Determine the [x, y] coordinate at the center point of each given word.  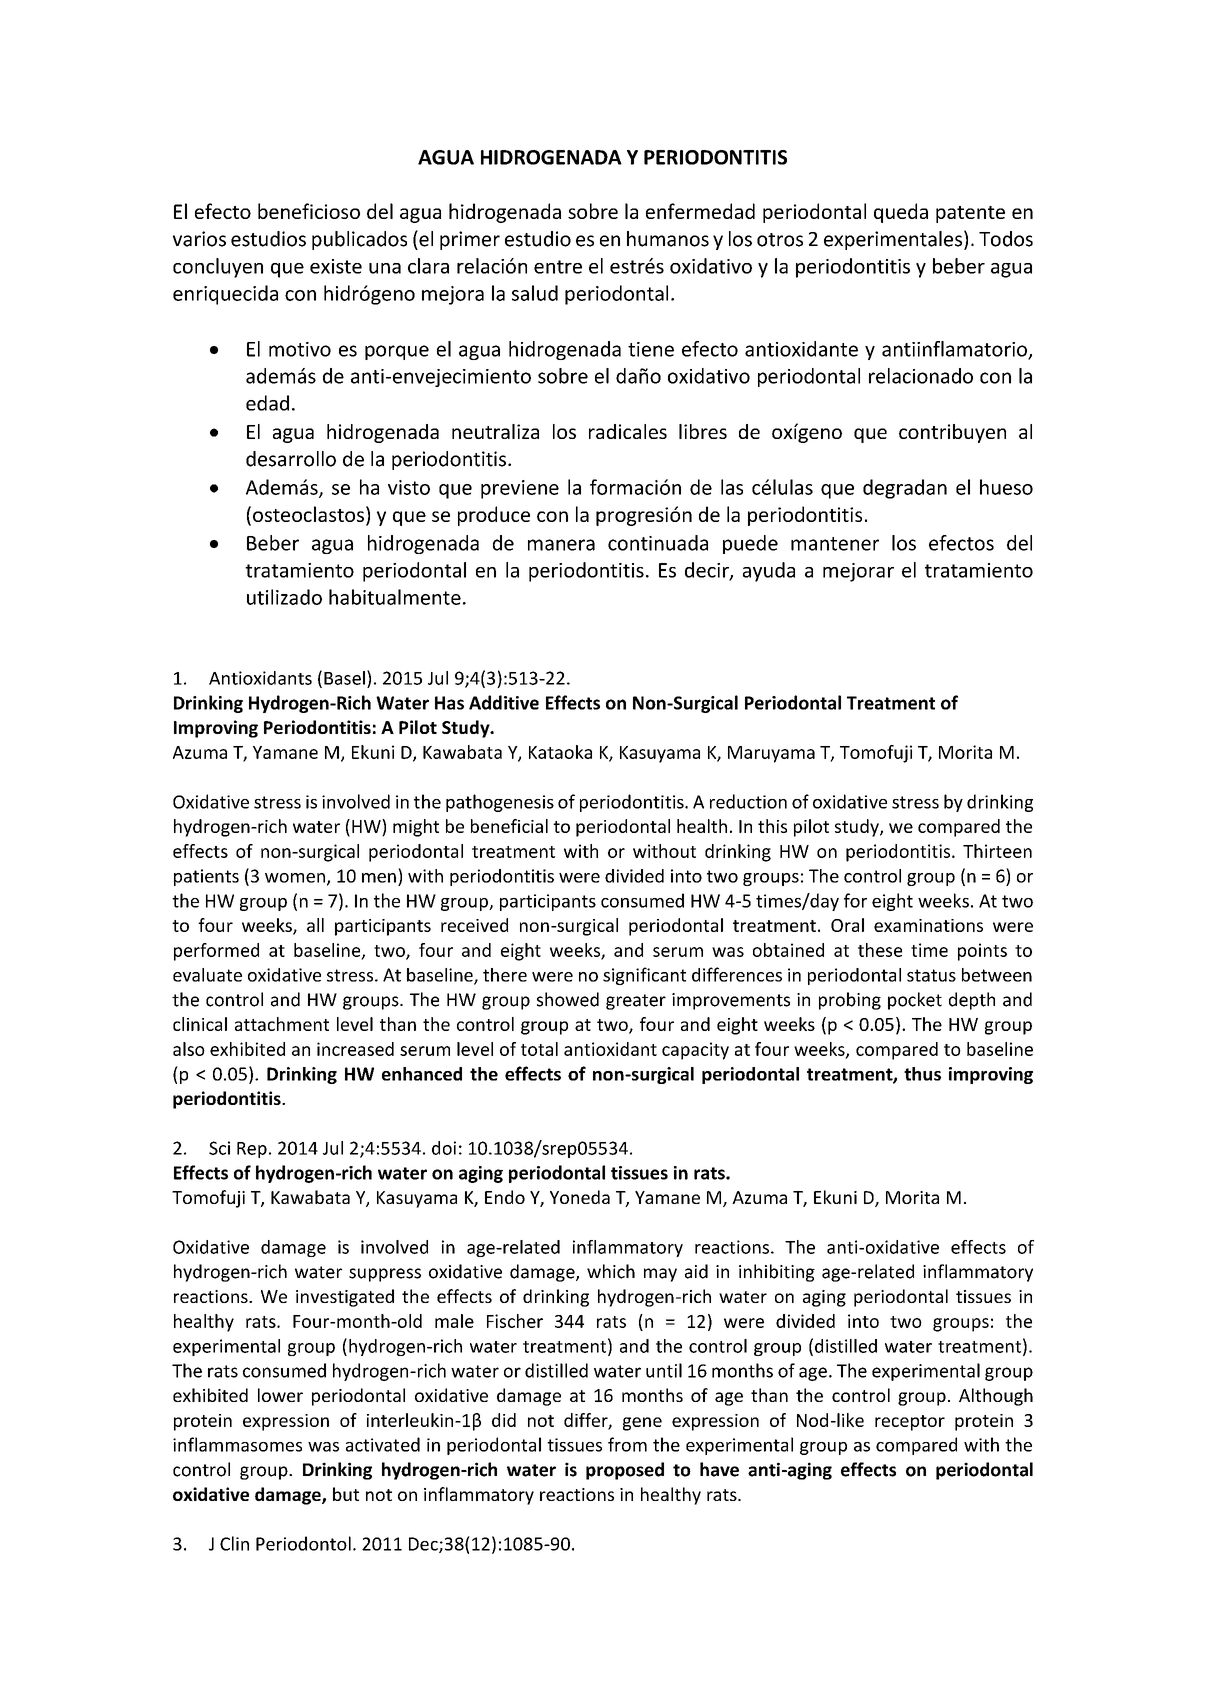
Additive [504, 702]
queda [901, 213]
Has [449, 703]
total [539, 1049]
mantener [835, 544]
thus [922, 1074]
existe [336, 266]
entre [558, 267]
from [627, 1444]
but [346, 1494]
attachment [282, 1024]
